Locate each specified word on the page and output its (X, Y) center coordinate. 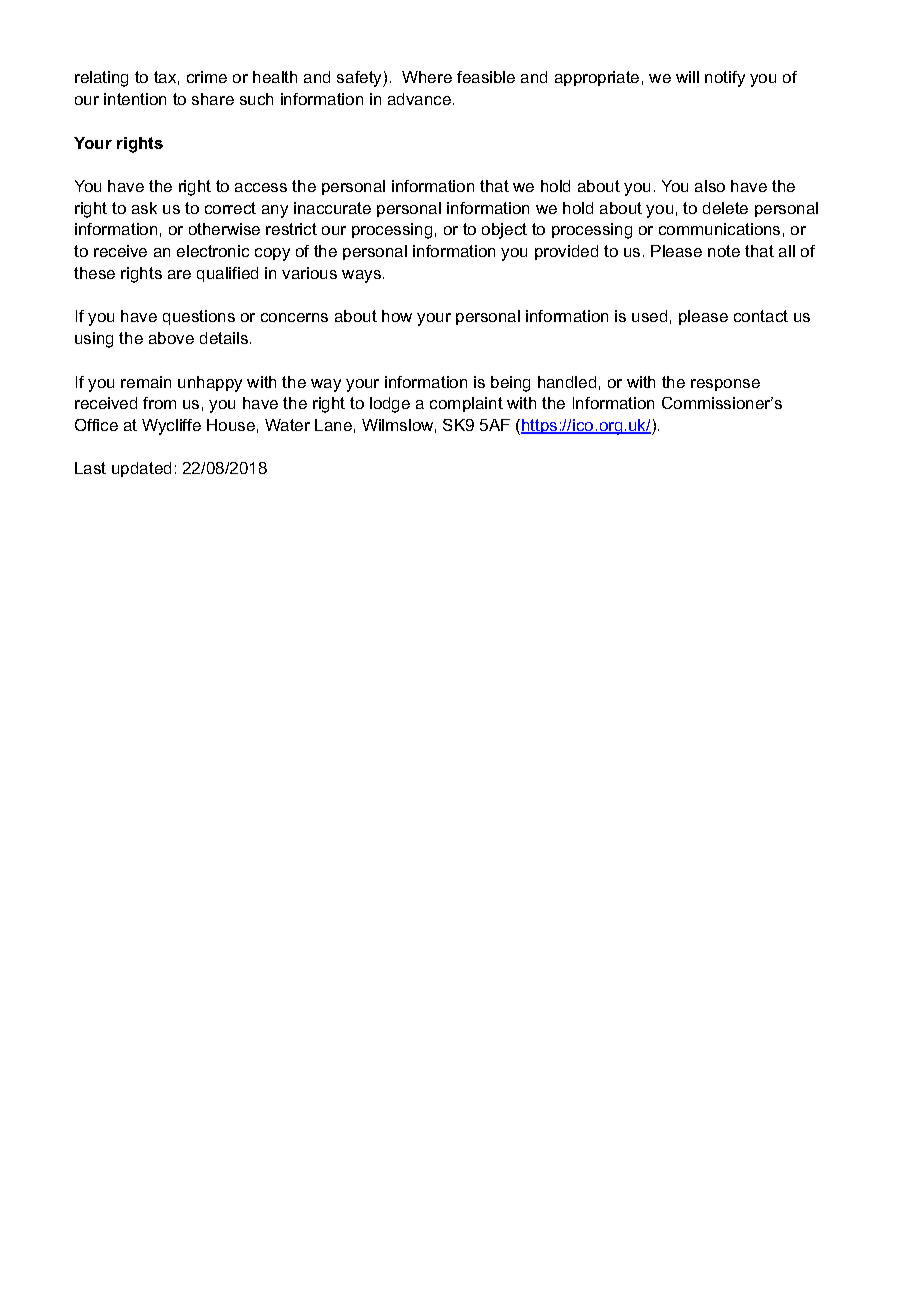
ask (144, 208)
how (397, 316)
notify (725, 79)
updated (141, 469)
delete (725, 208)
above (171, 338)
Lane (333, 425)
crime (207, 77)
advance (421, 99)
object (504, 231)
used (649, 316)
